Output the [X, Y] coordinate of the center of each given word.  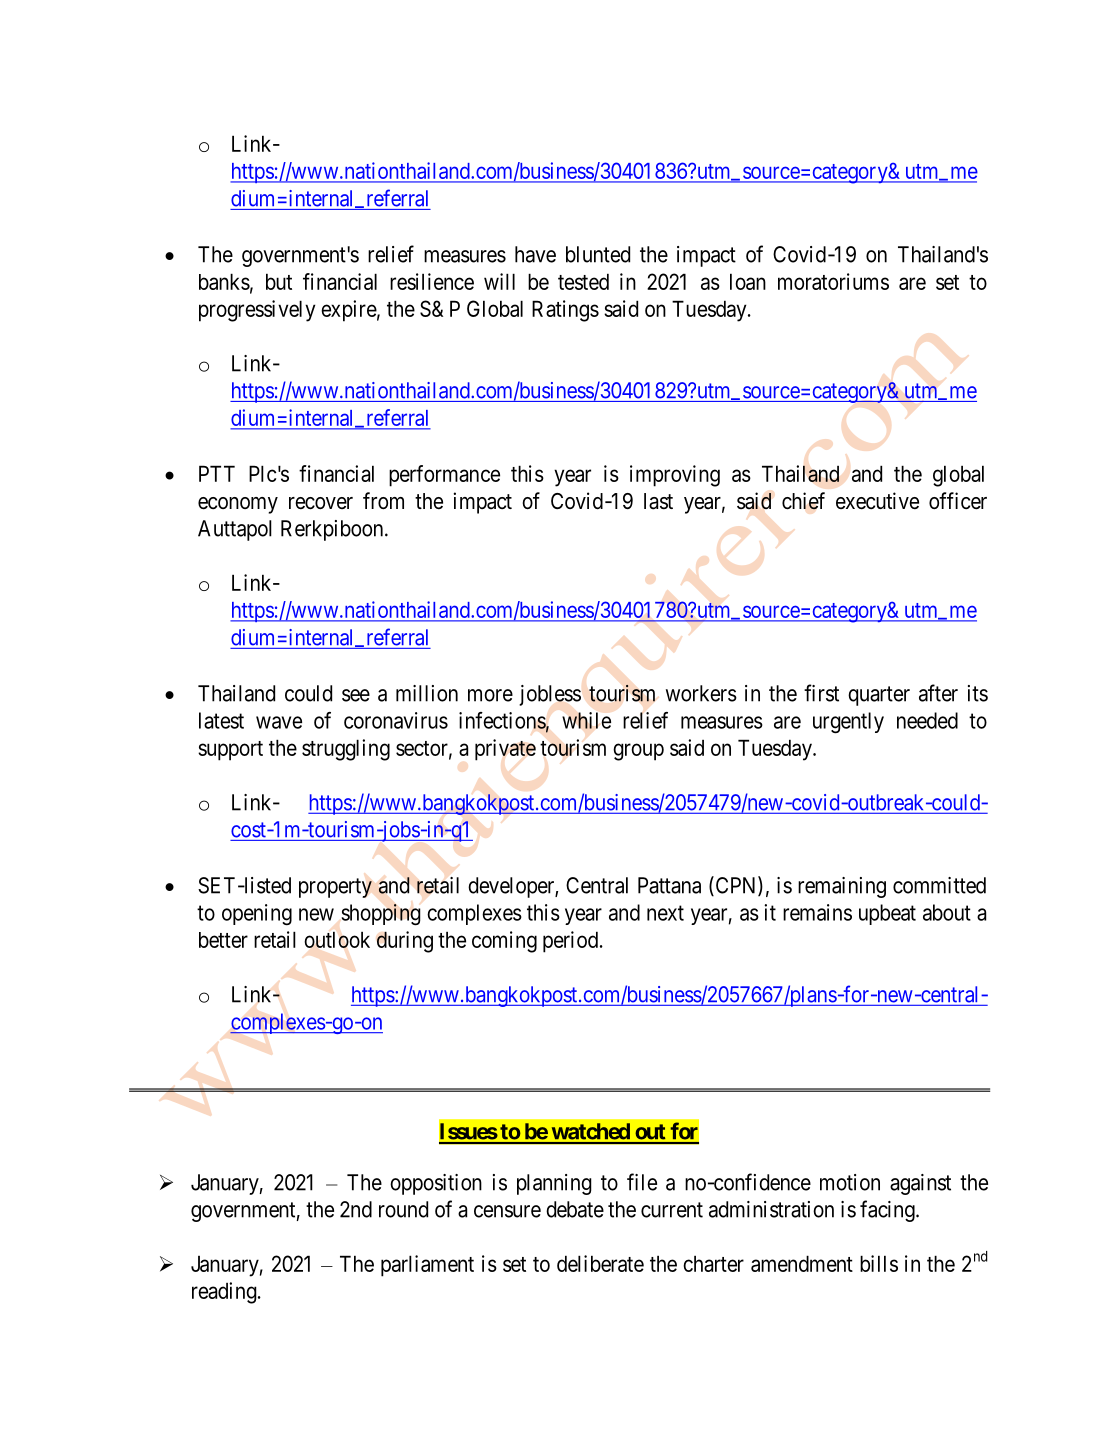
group [638, 752]
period [572, 942]
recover [321, 503]
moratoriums [833, 281]
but [279, 281]
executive [877, 501]
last [658, 501]
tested [583, 281]
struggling [346, 750]
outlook [337, 939]
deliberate [600, 1263]
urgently [848, 723]
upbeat [887, 914]
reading [224, 1293]
